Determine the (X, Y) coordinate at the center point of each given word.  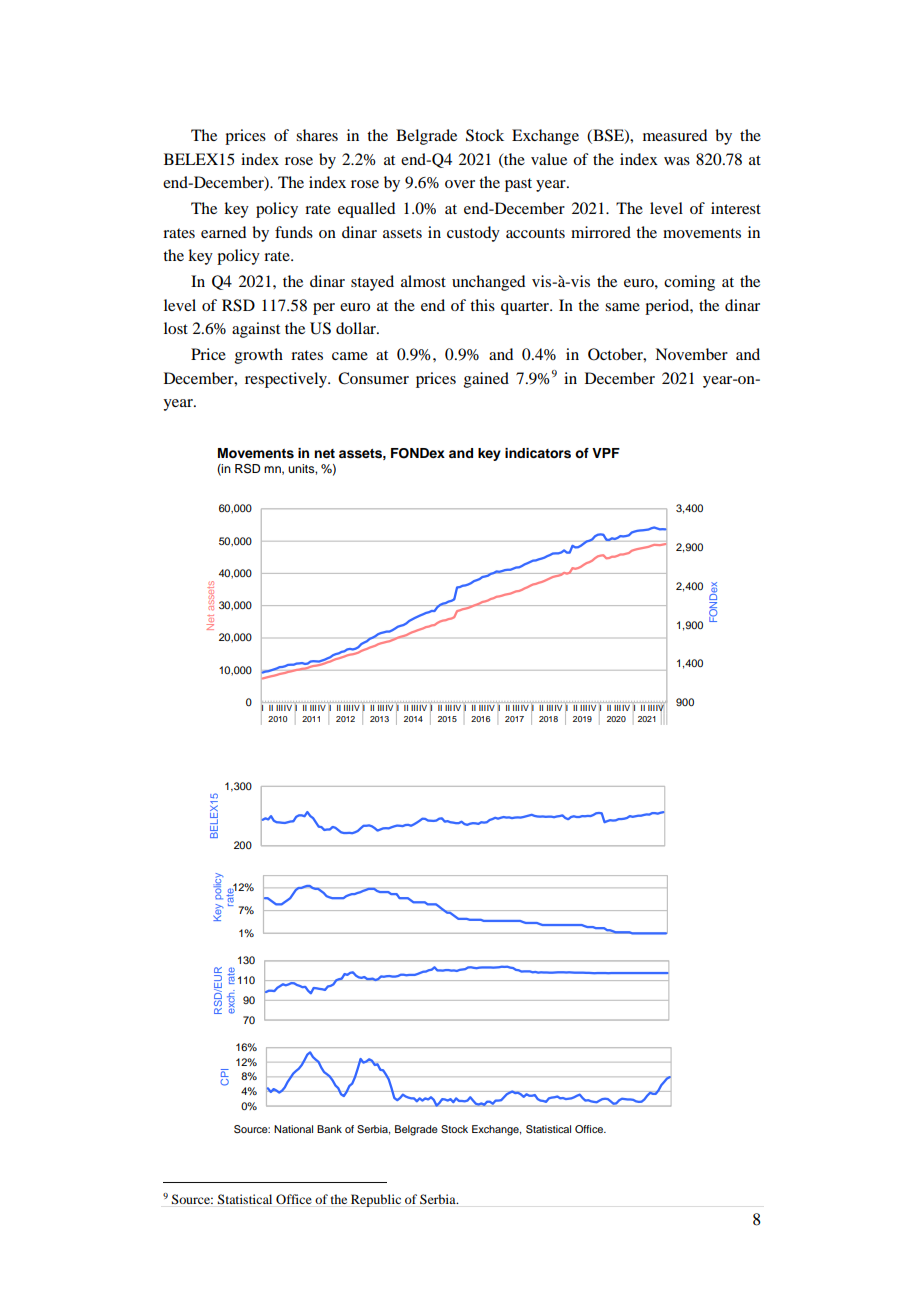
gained (486, 380)
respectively (287, 380)
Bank (329, 1129)
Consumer (373, 378)
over (460, 184)
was (677, 161)
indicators (538, 453)
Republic (376, 1200)
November (691, 354)
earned (223, 232)
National (293, 1129)
